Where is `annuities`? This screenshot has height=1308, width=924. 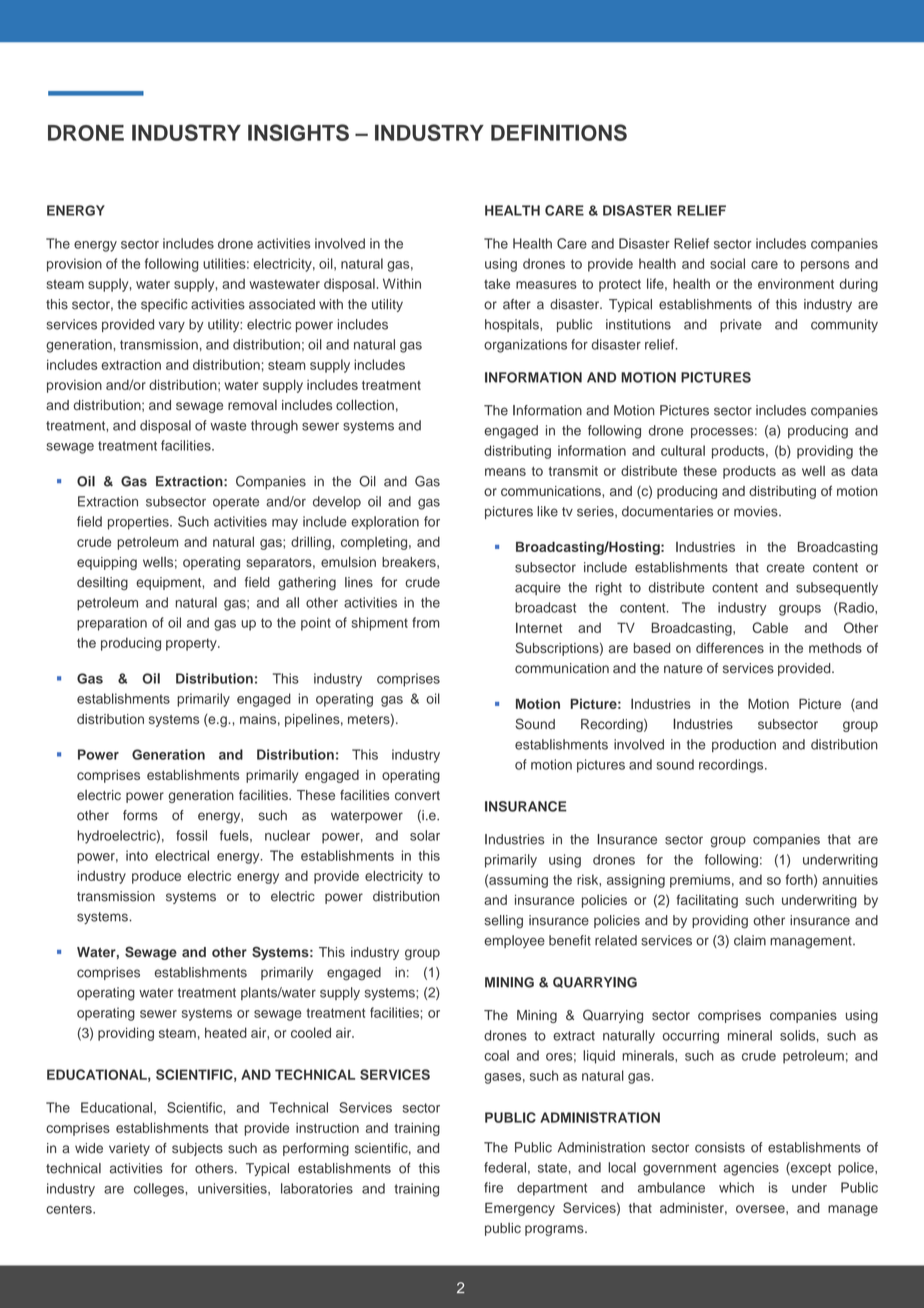 annuities is located at coordinates (850, 879).
